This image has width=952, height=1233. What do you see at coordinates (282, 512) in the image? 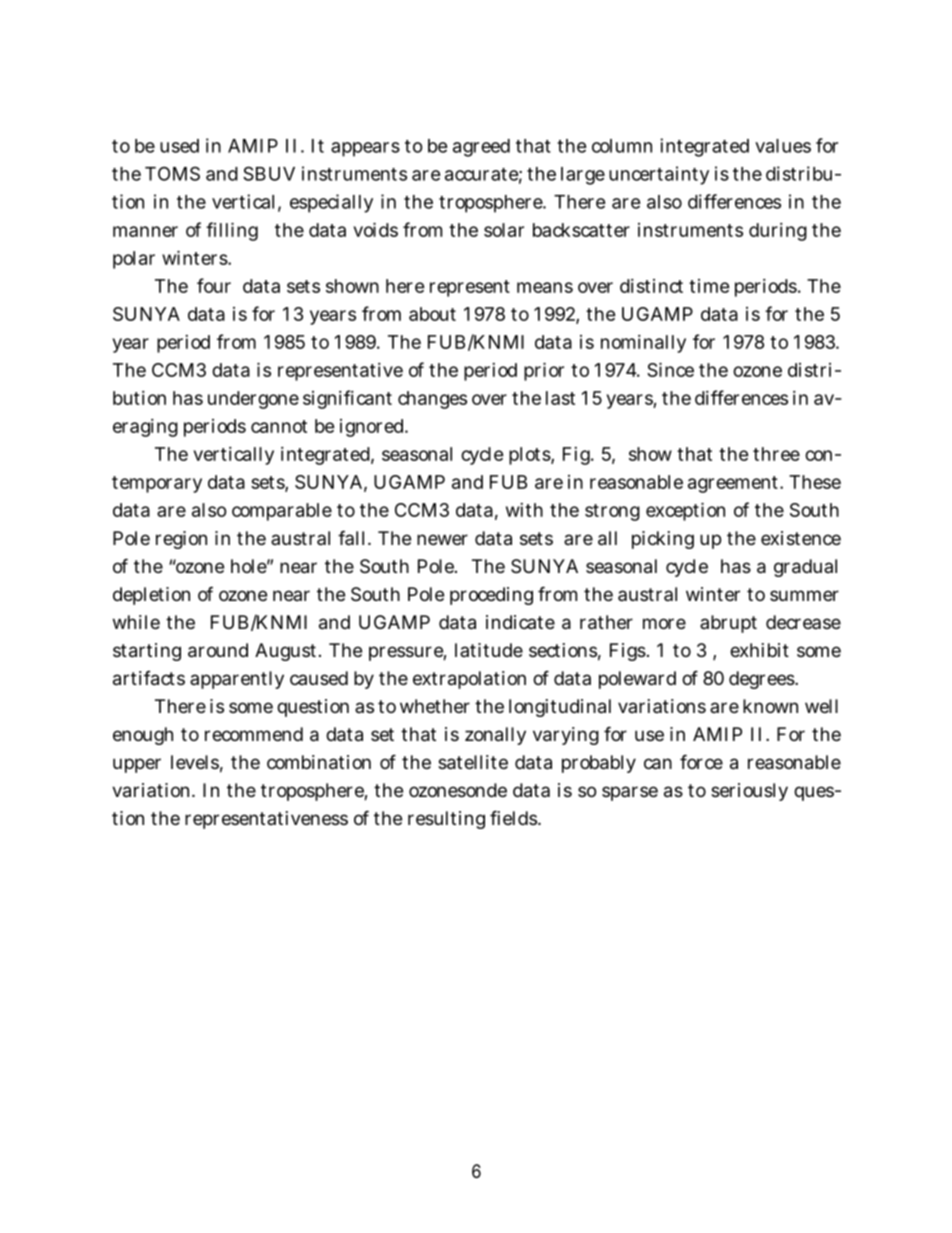
I see `comparable` at bounding box center [282, 512].
